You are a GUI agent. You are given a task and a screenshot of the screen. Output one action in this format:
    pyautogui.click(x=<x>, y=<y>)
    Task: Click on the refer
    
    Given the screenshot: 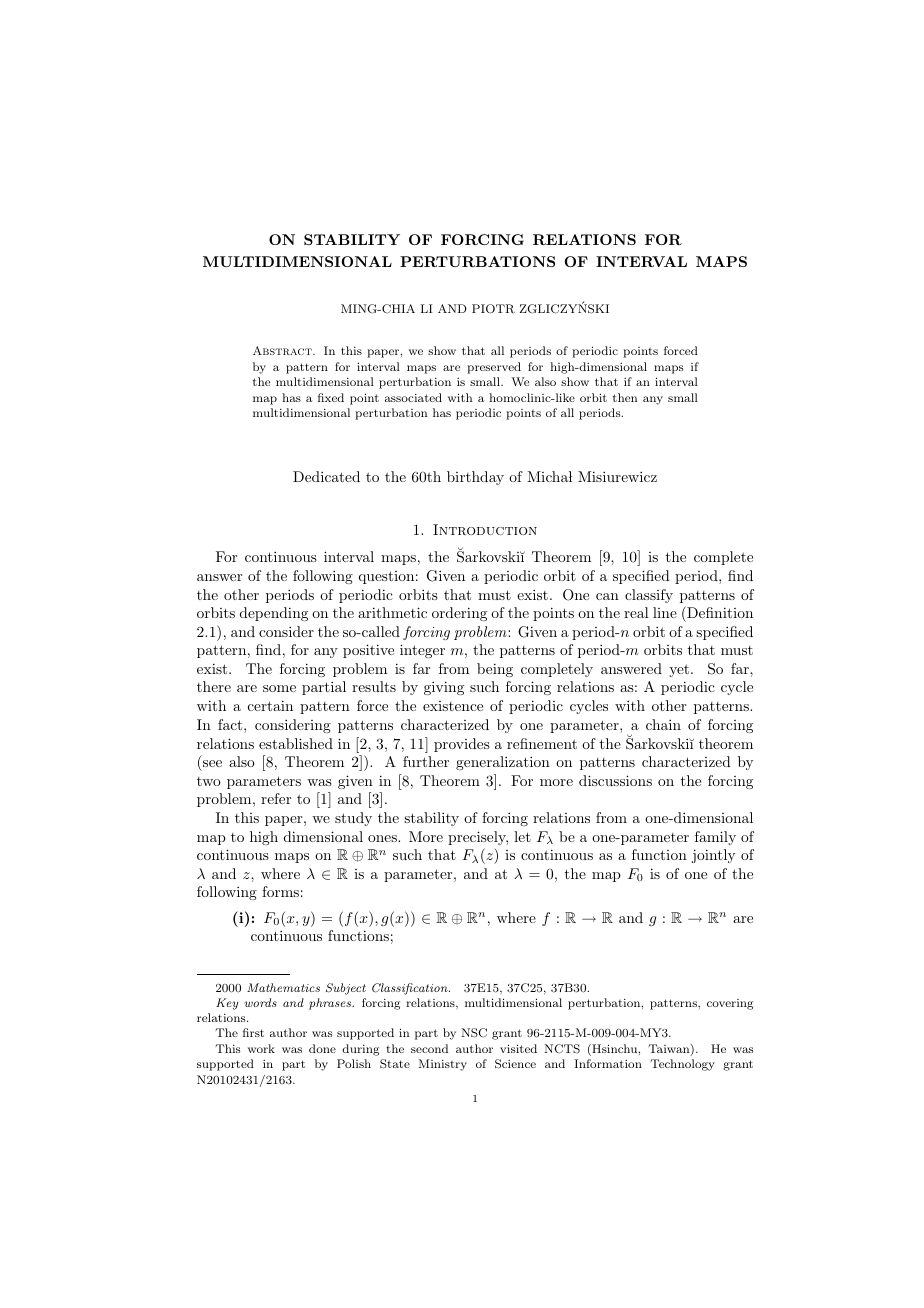 What is the action you would take?
    pyautogui.click(x=276, y=798)
